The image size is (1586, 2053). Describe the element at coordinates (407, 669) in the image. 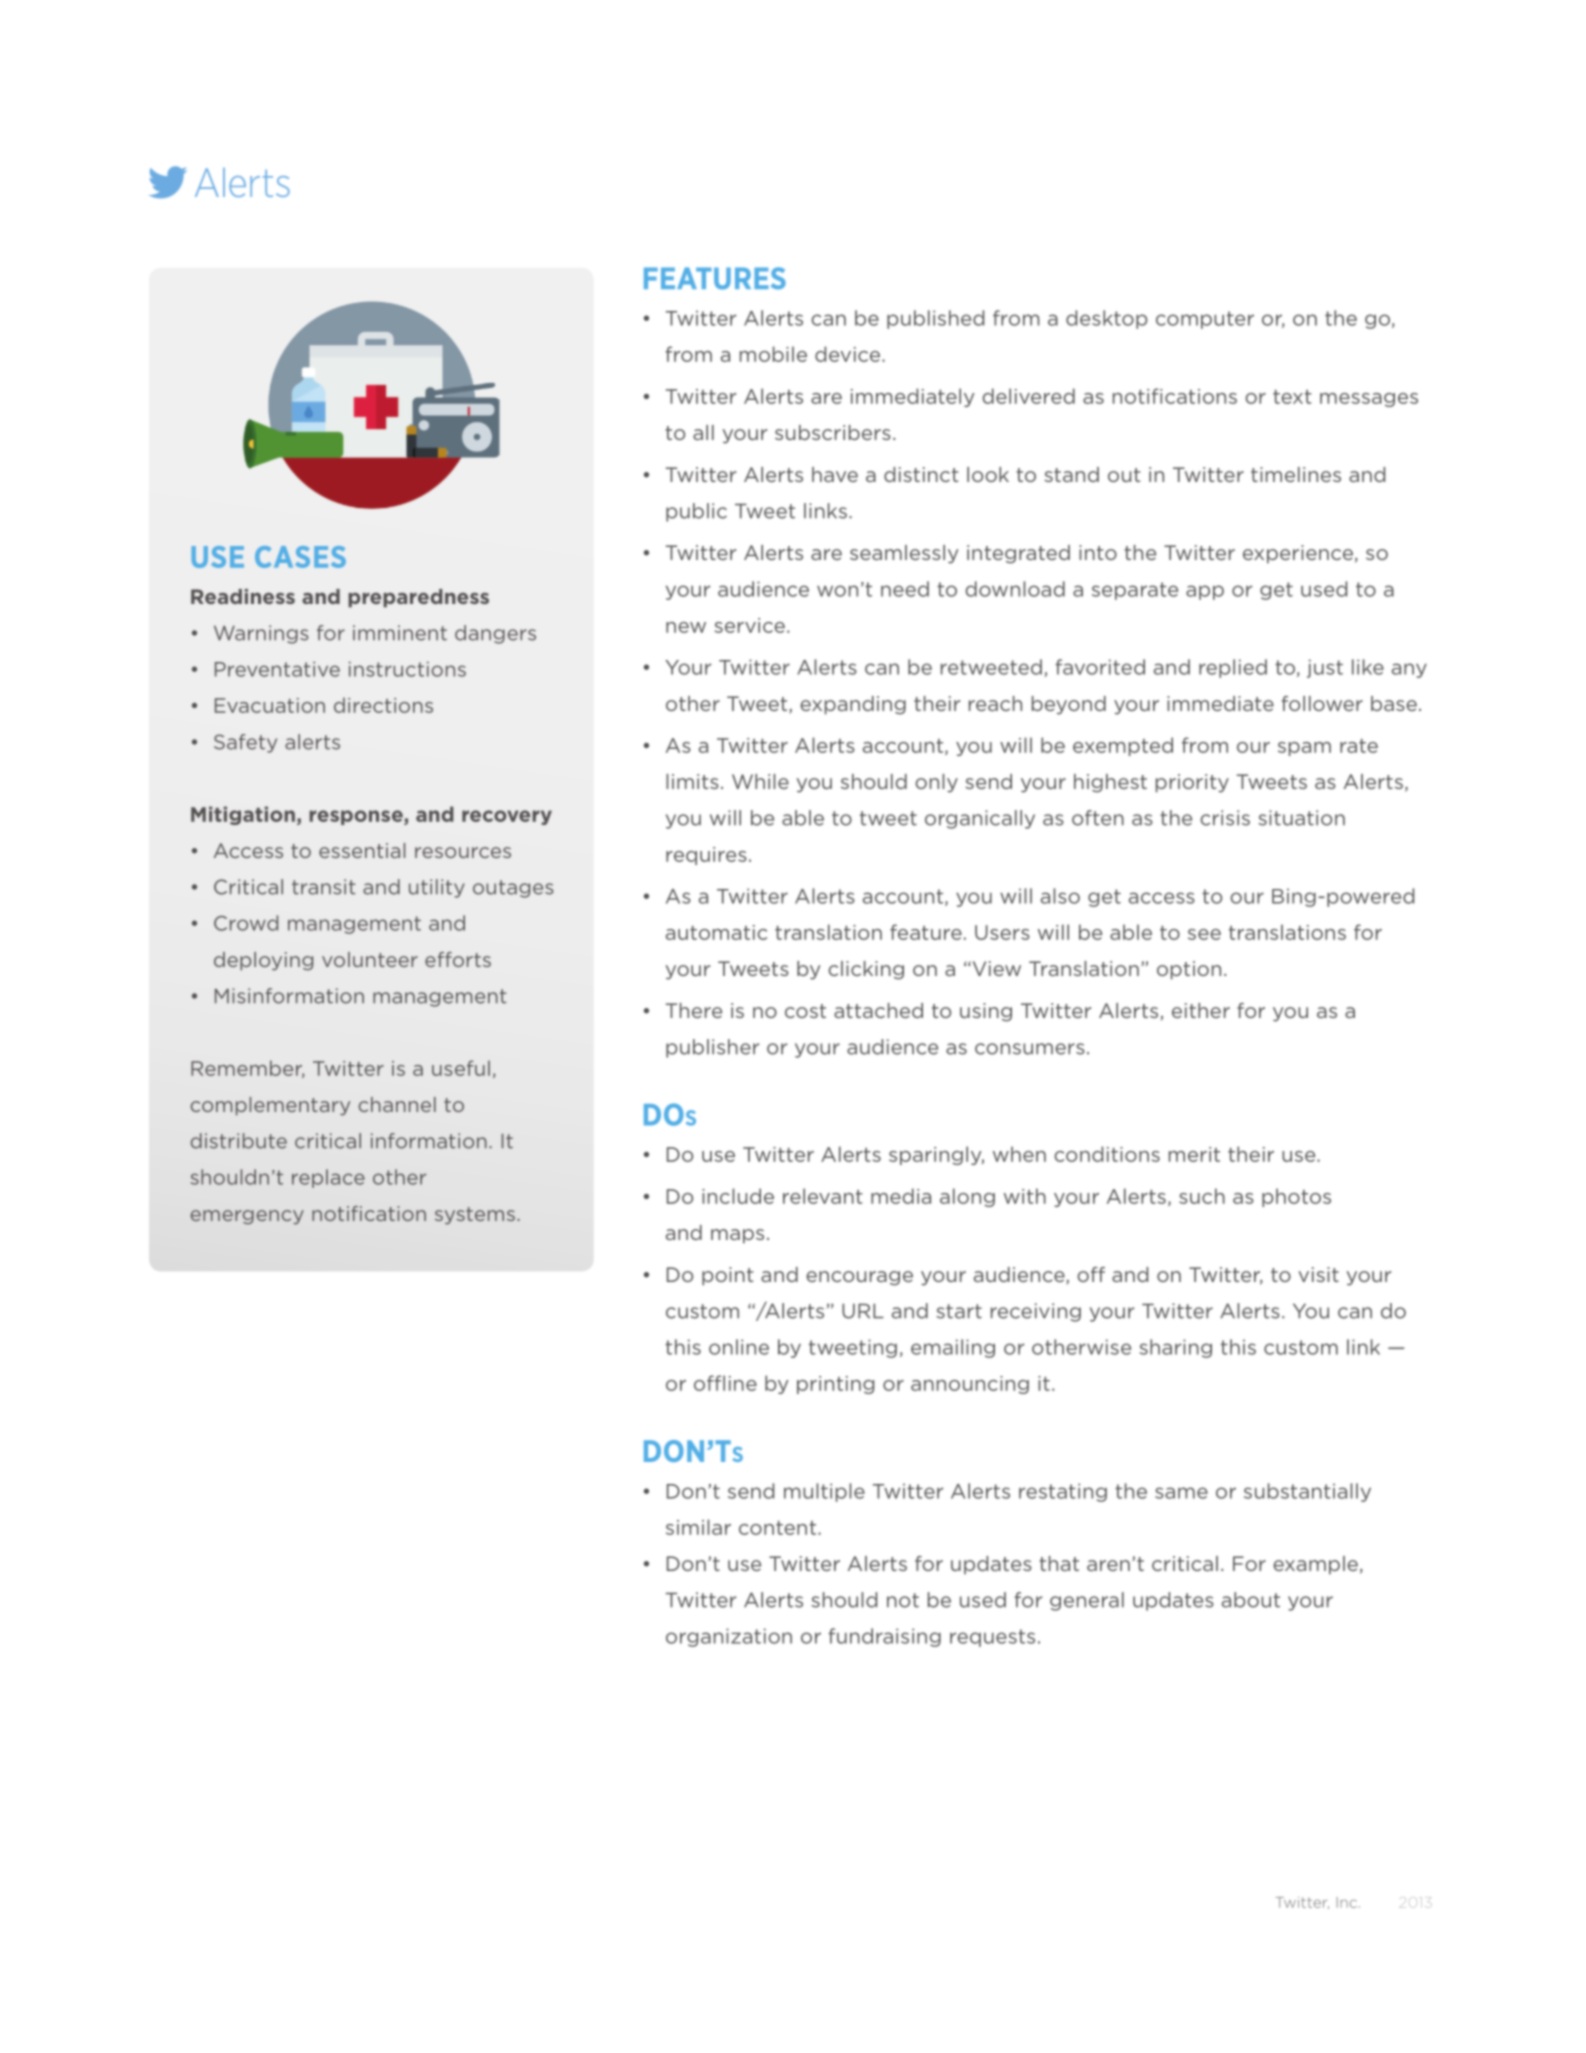

I see `instructions` at that location.
